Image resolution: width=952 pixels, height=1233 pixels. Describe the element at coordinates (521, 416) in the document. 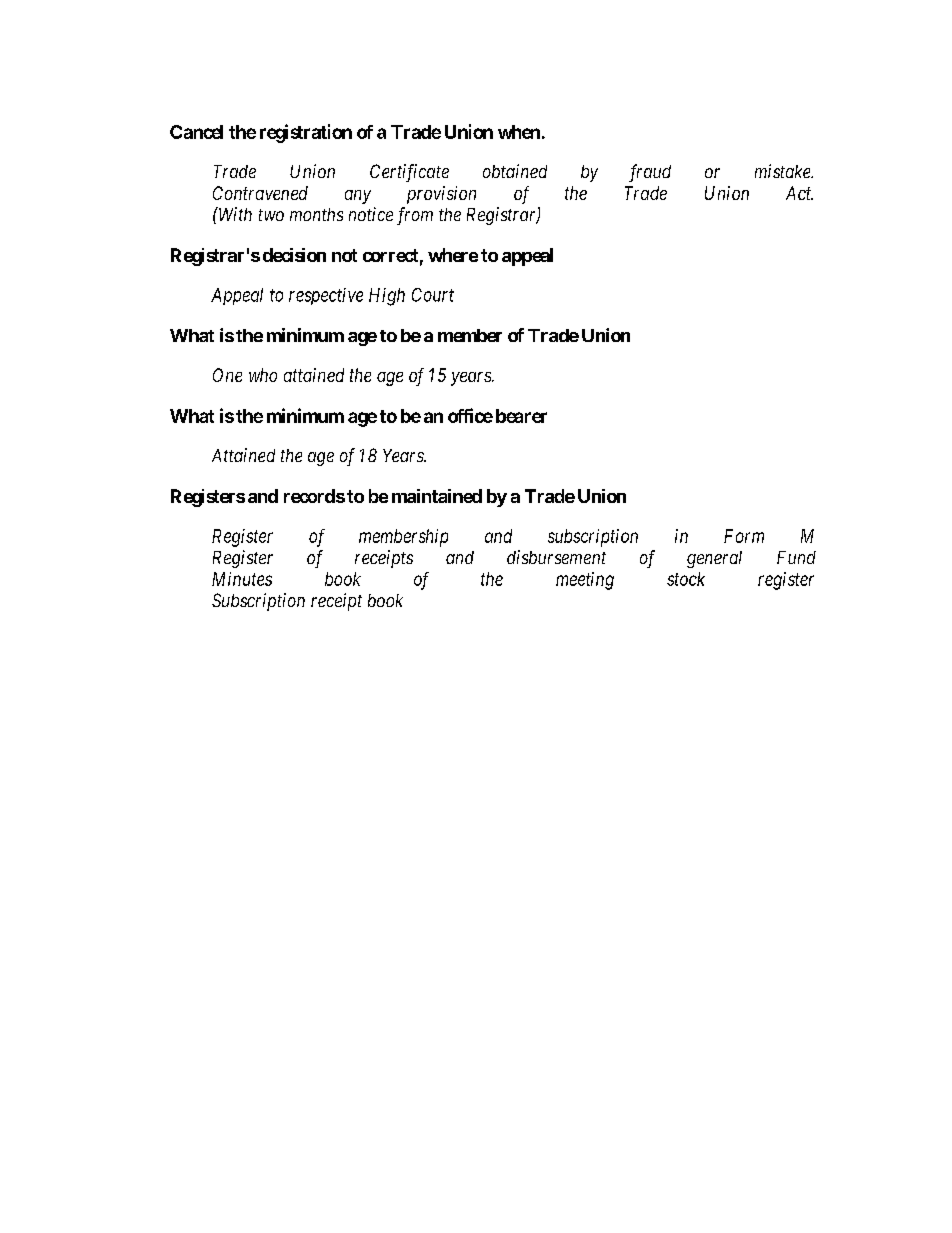

I see `bearer` at that location.
